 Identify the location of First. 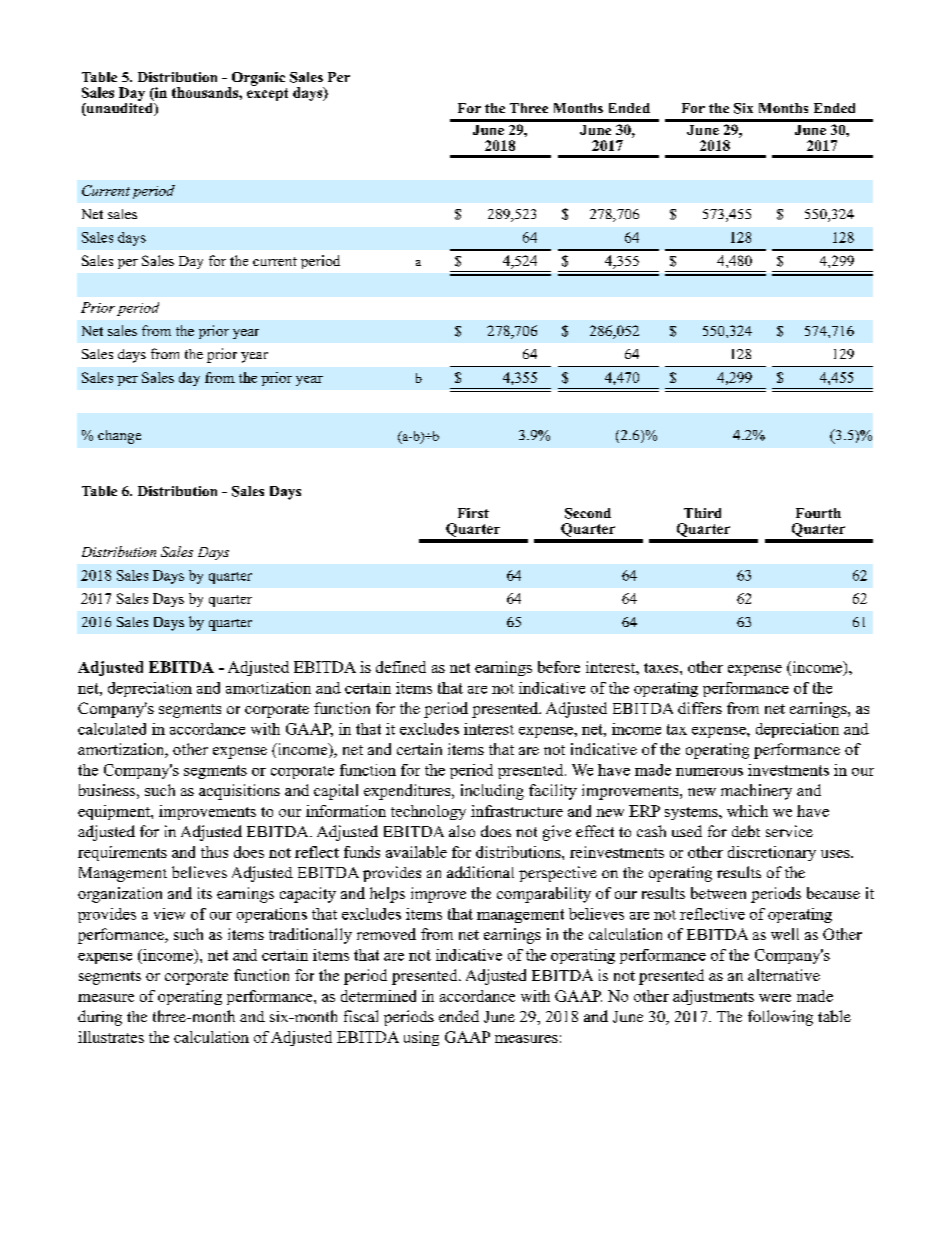
(473, 513).
